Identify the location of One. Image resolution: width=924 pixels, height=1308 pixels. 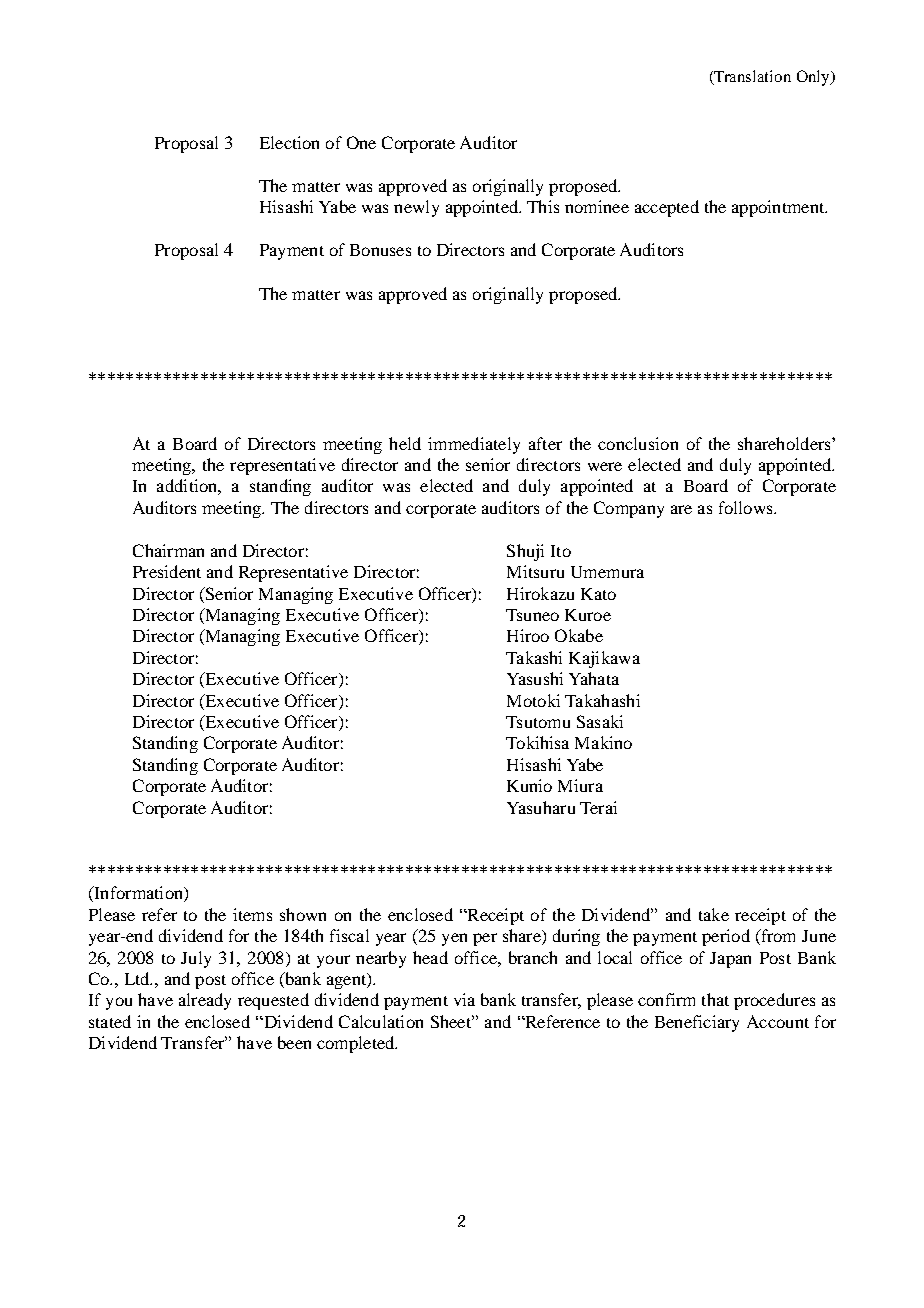
(361, 142).
